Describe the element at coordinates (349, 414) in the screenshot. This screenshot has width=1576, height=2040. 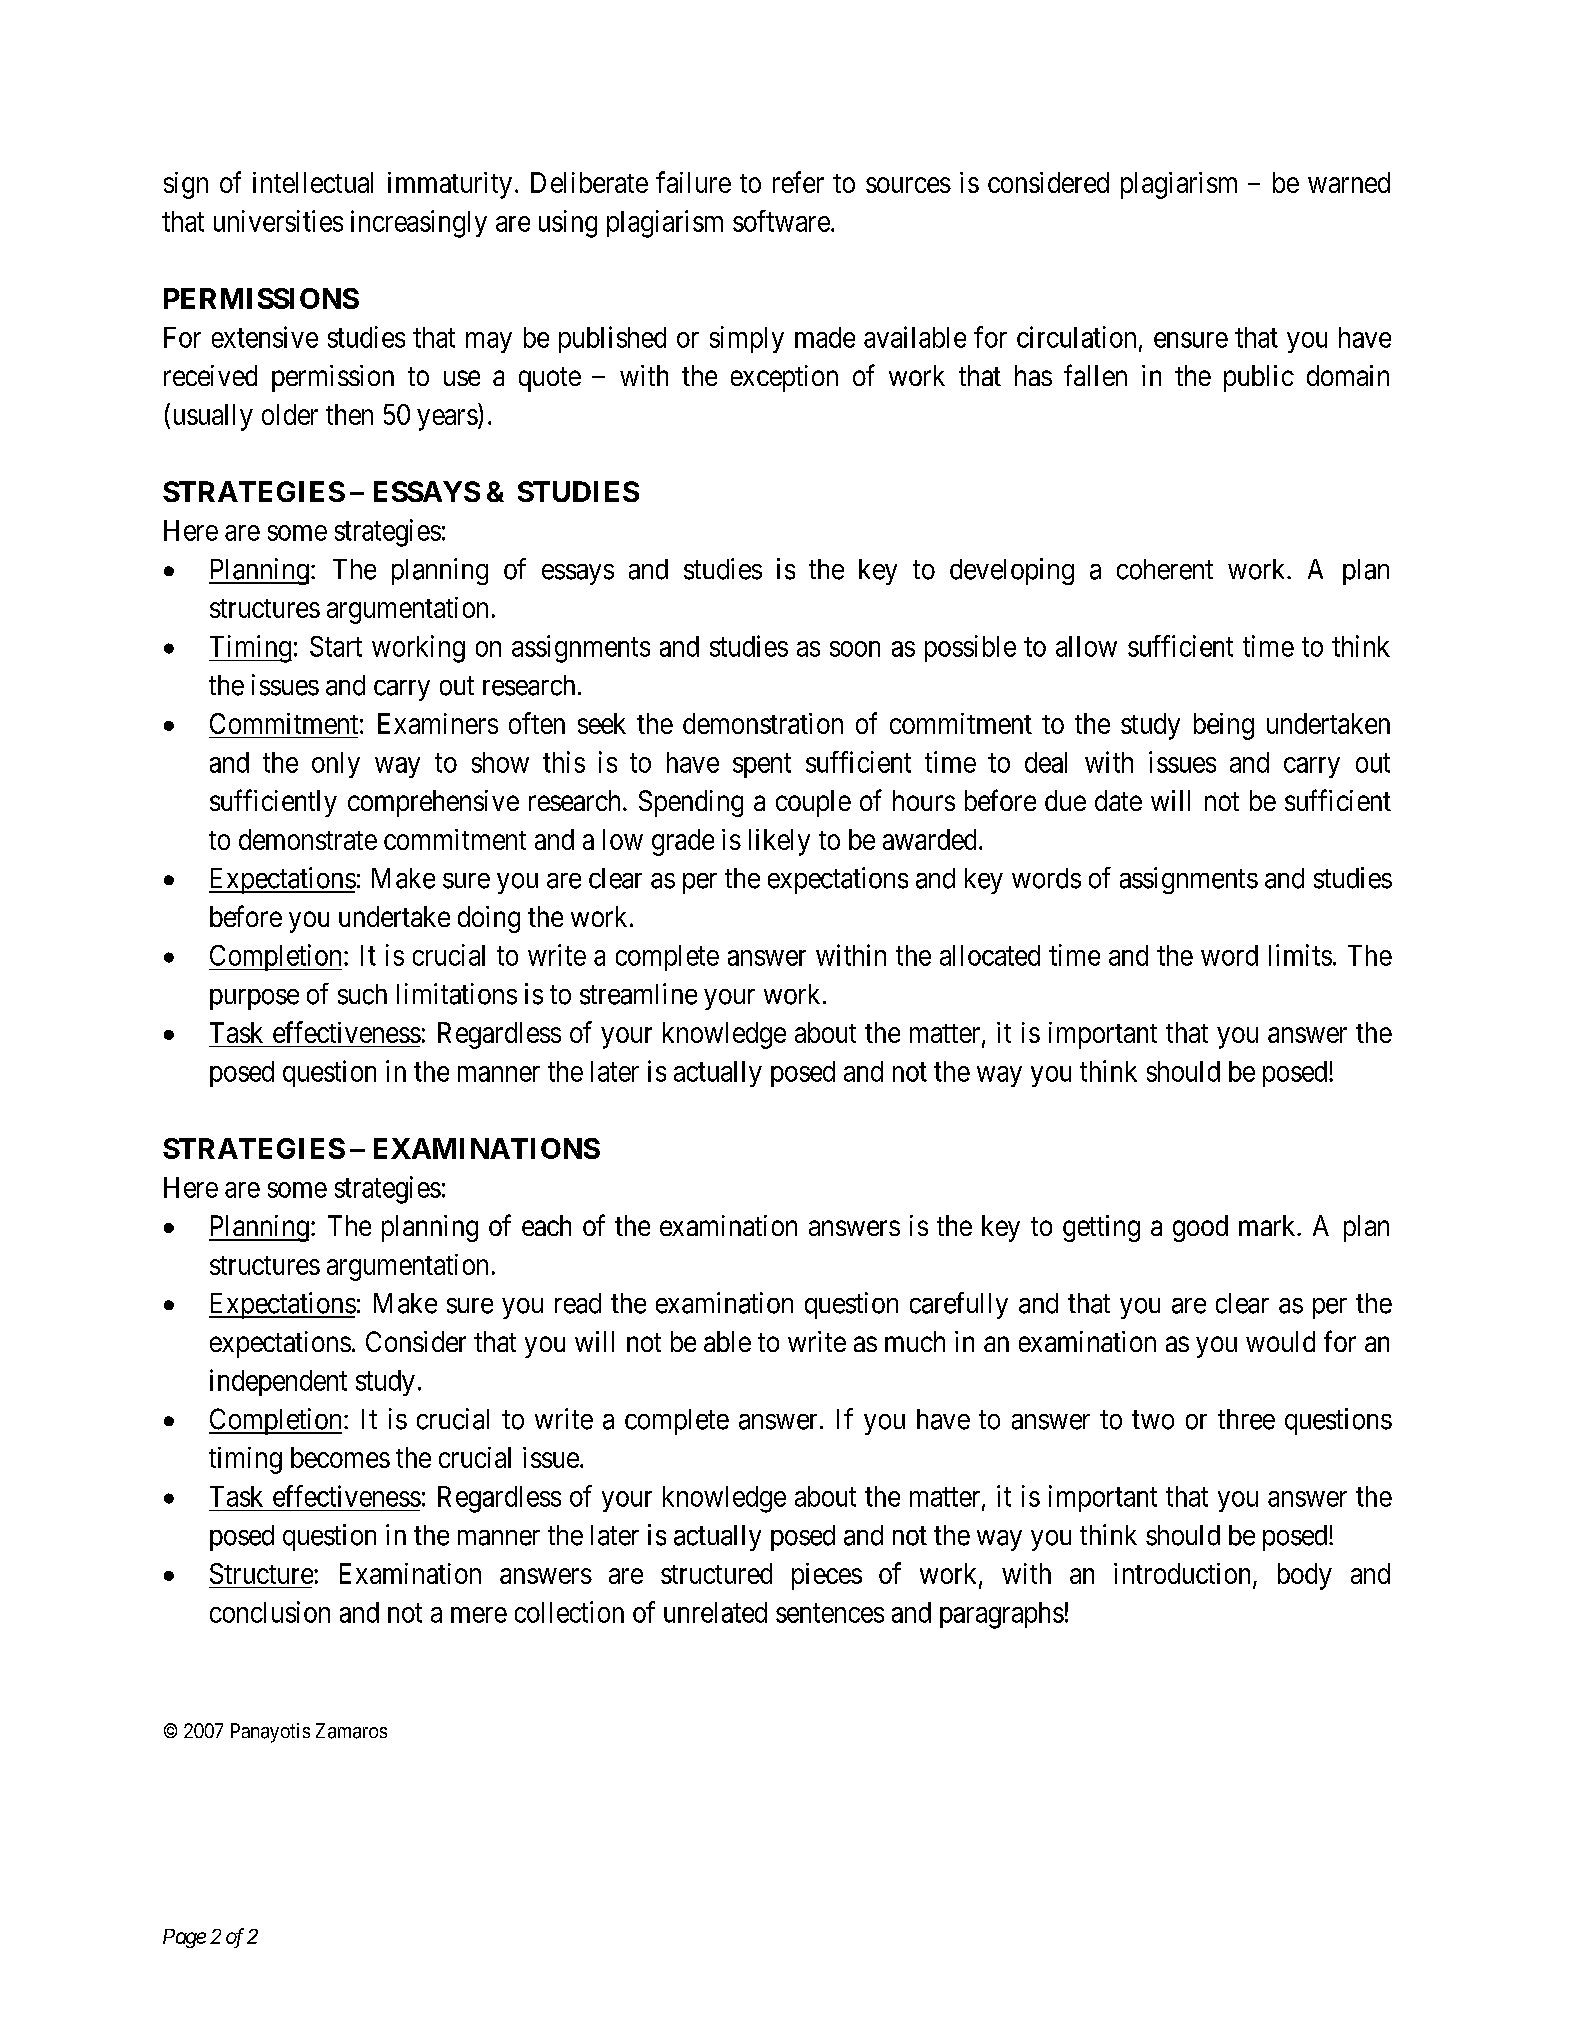
I see `then` at that location.
